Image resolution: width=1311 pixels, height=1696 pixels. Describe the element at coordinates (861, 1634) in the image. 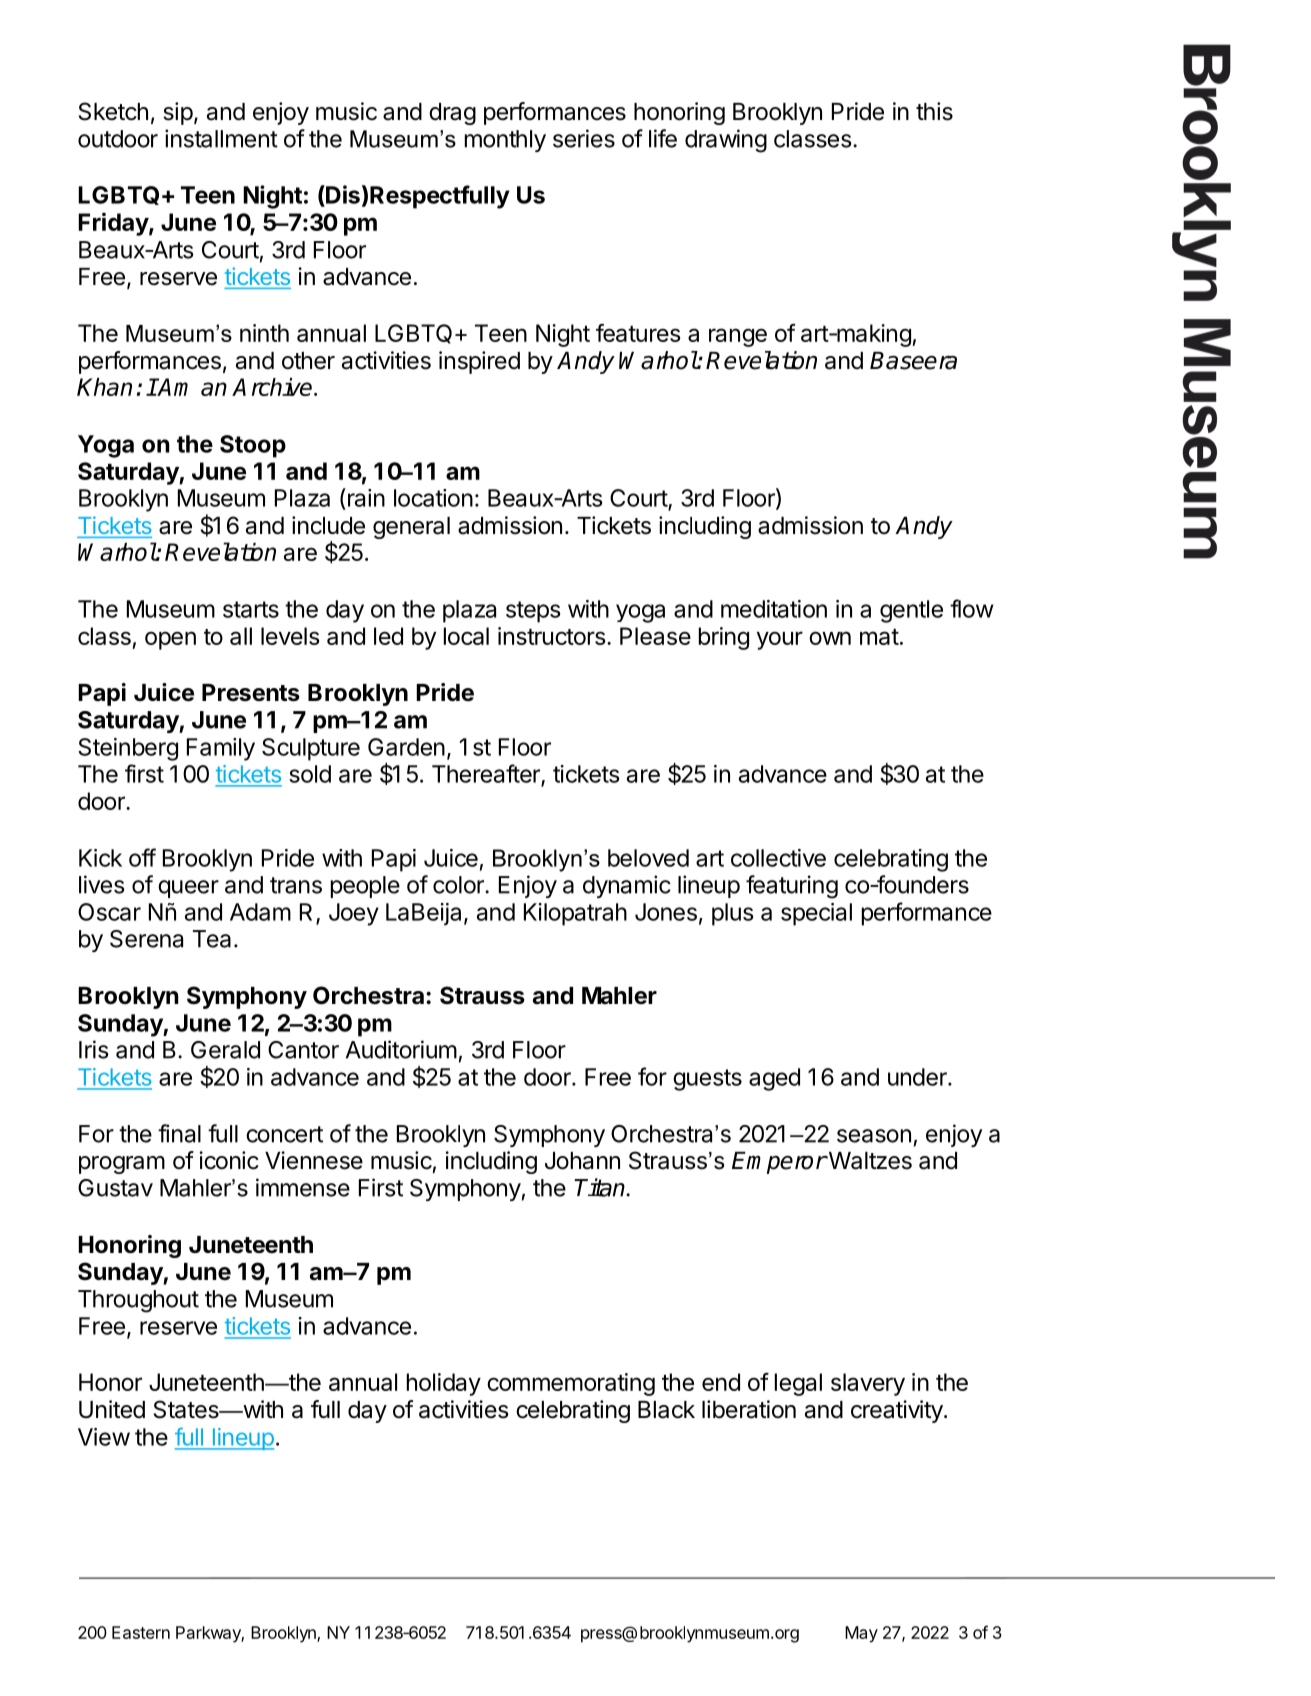

I see `May` at that location.
